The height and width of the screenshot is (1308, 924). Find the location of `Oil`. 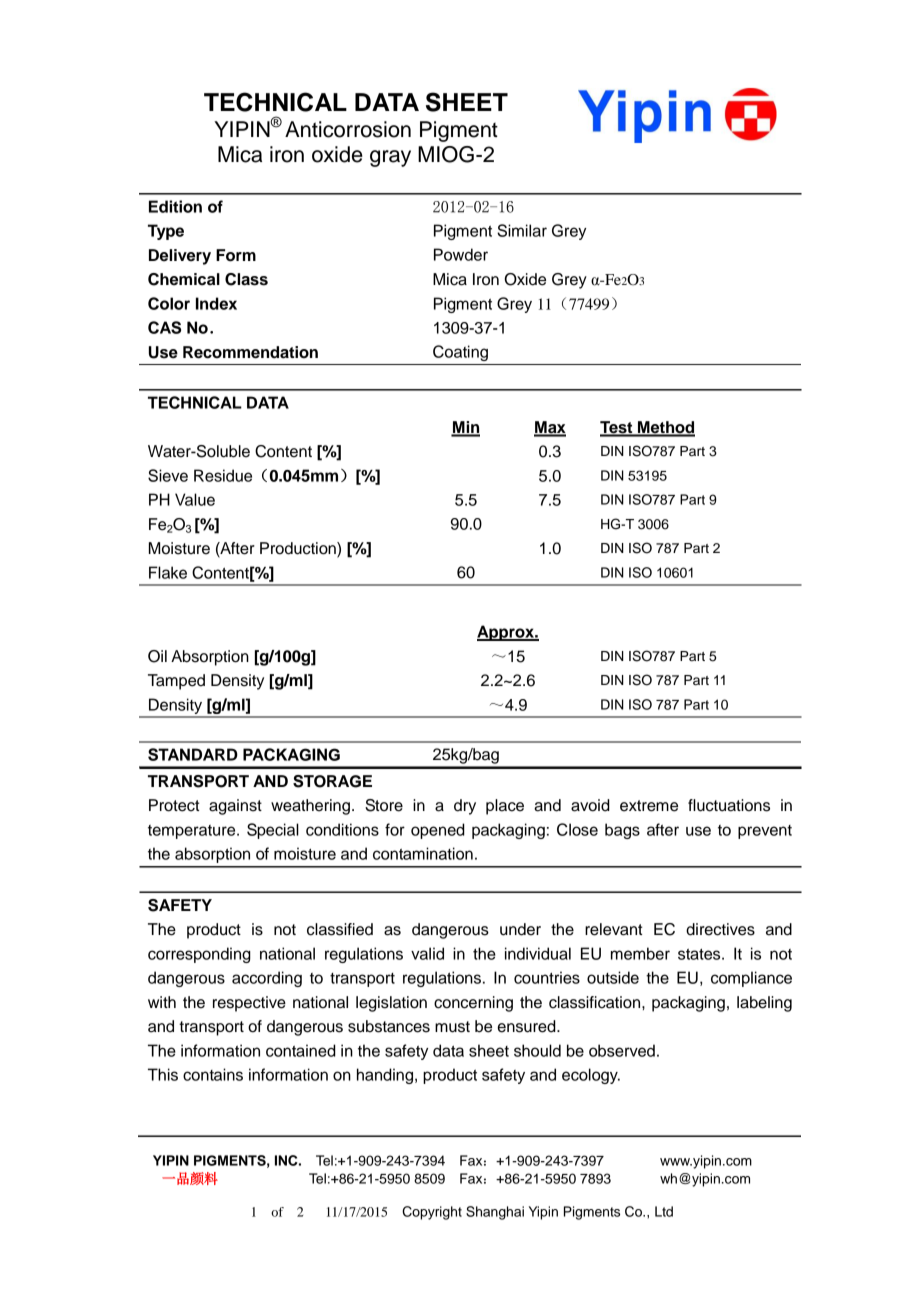

Oil is located at coordinates (157, 656).
